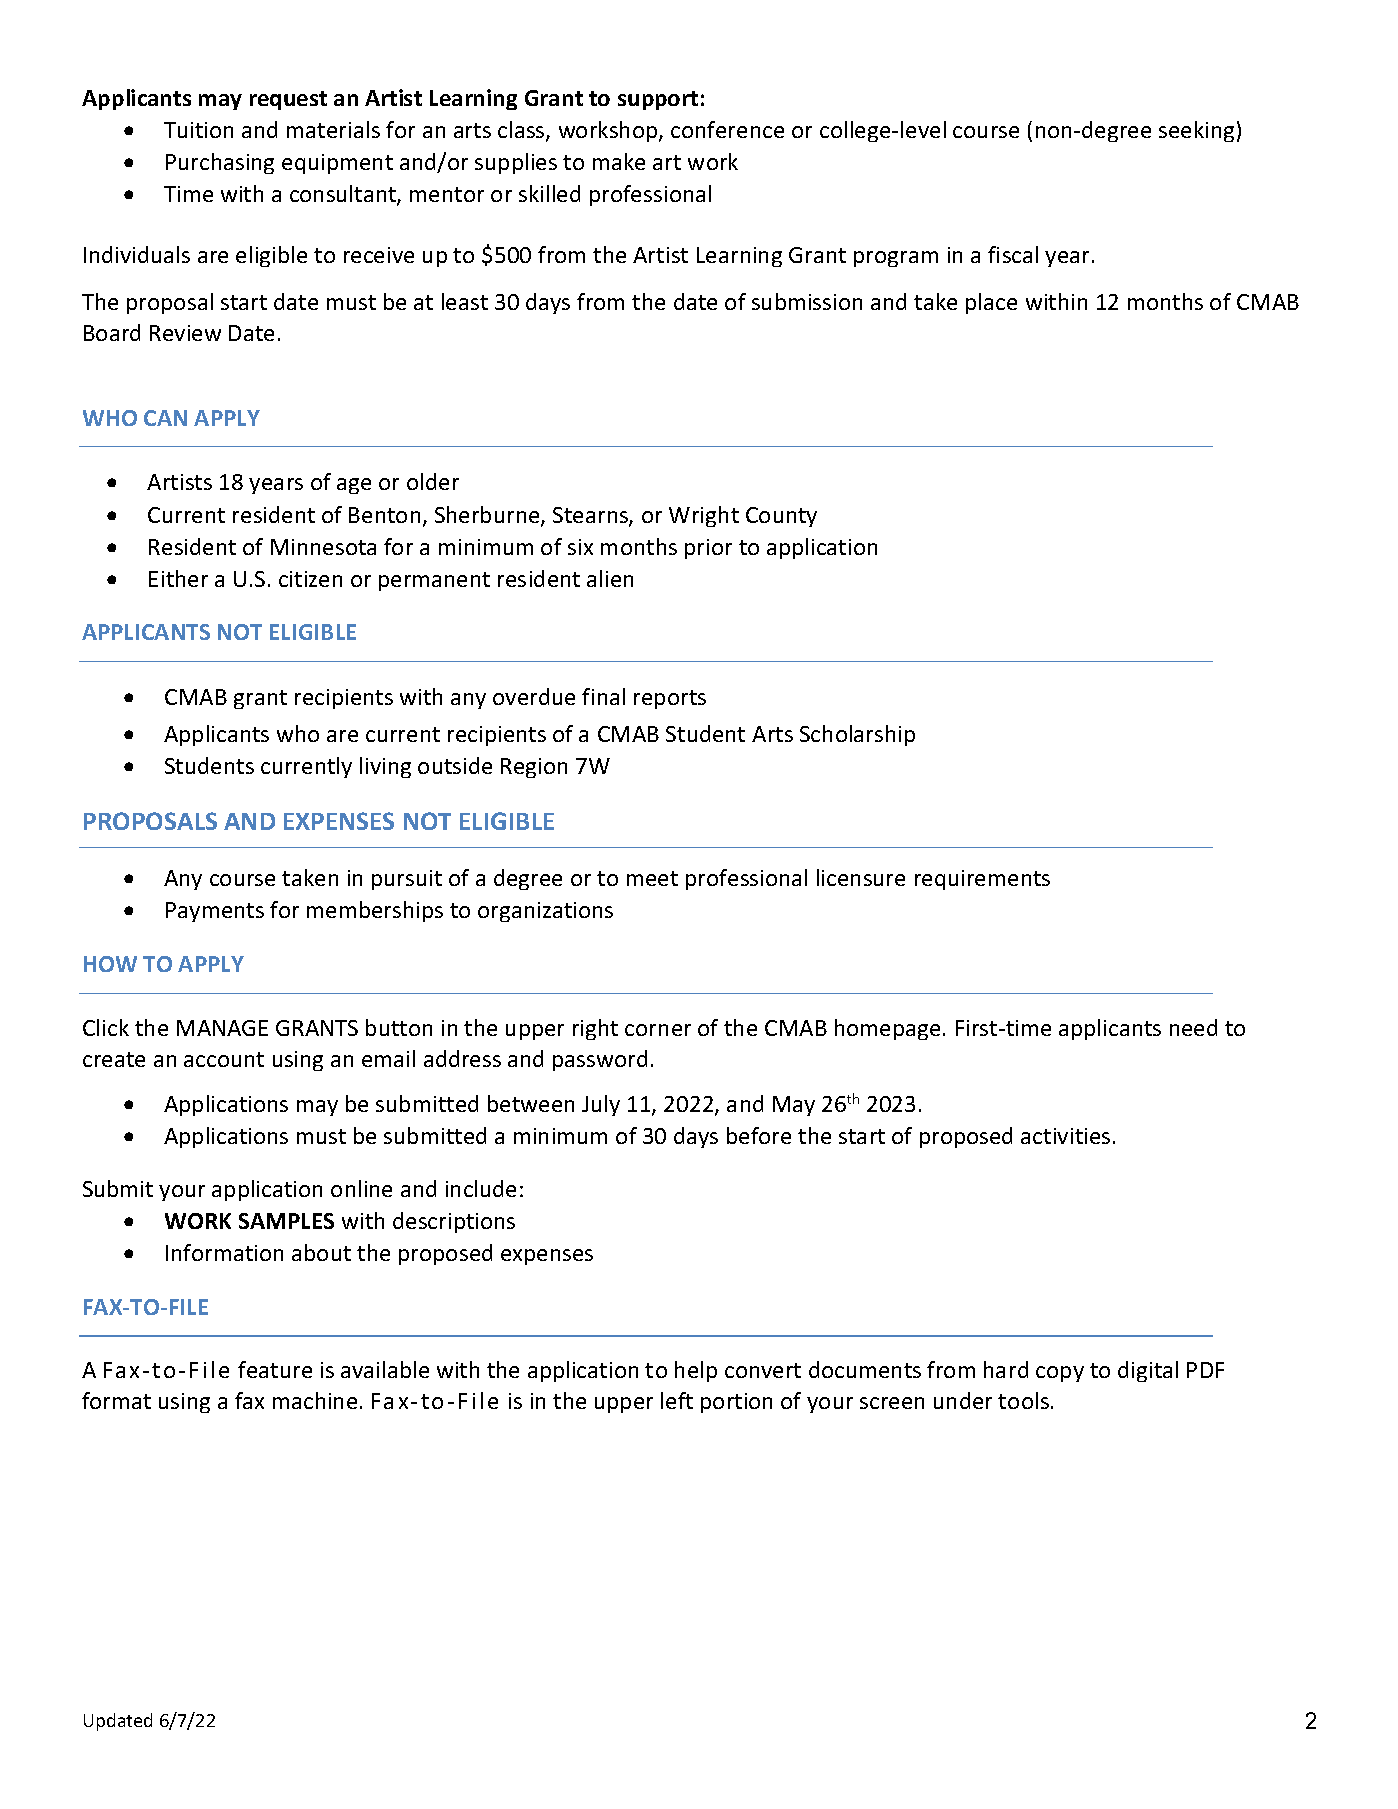 The height and width of the image is (1809, 1398). What do you see at coordinates (619, 161) in the image?
I see `make` at bounding box center [619, 161].
